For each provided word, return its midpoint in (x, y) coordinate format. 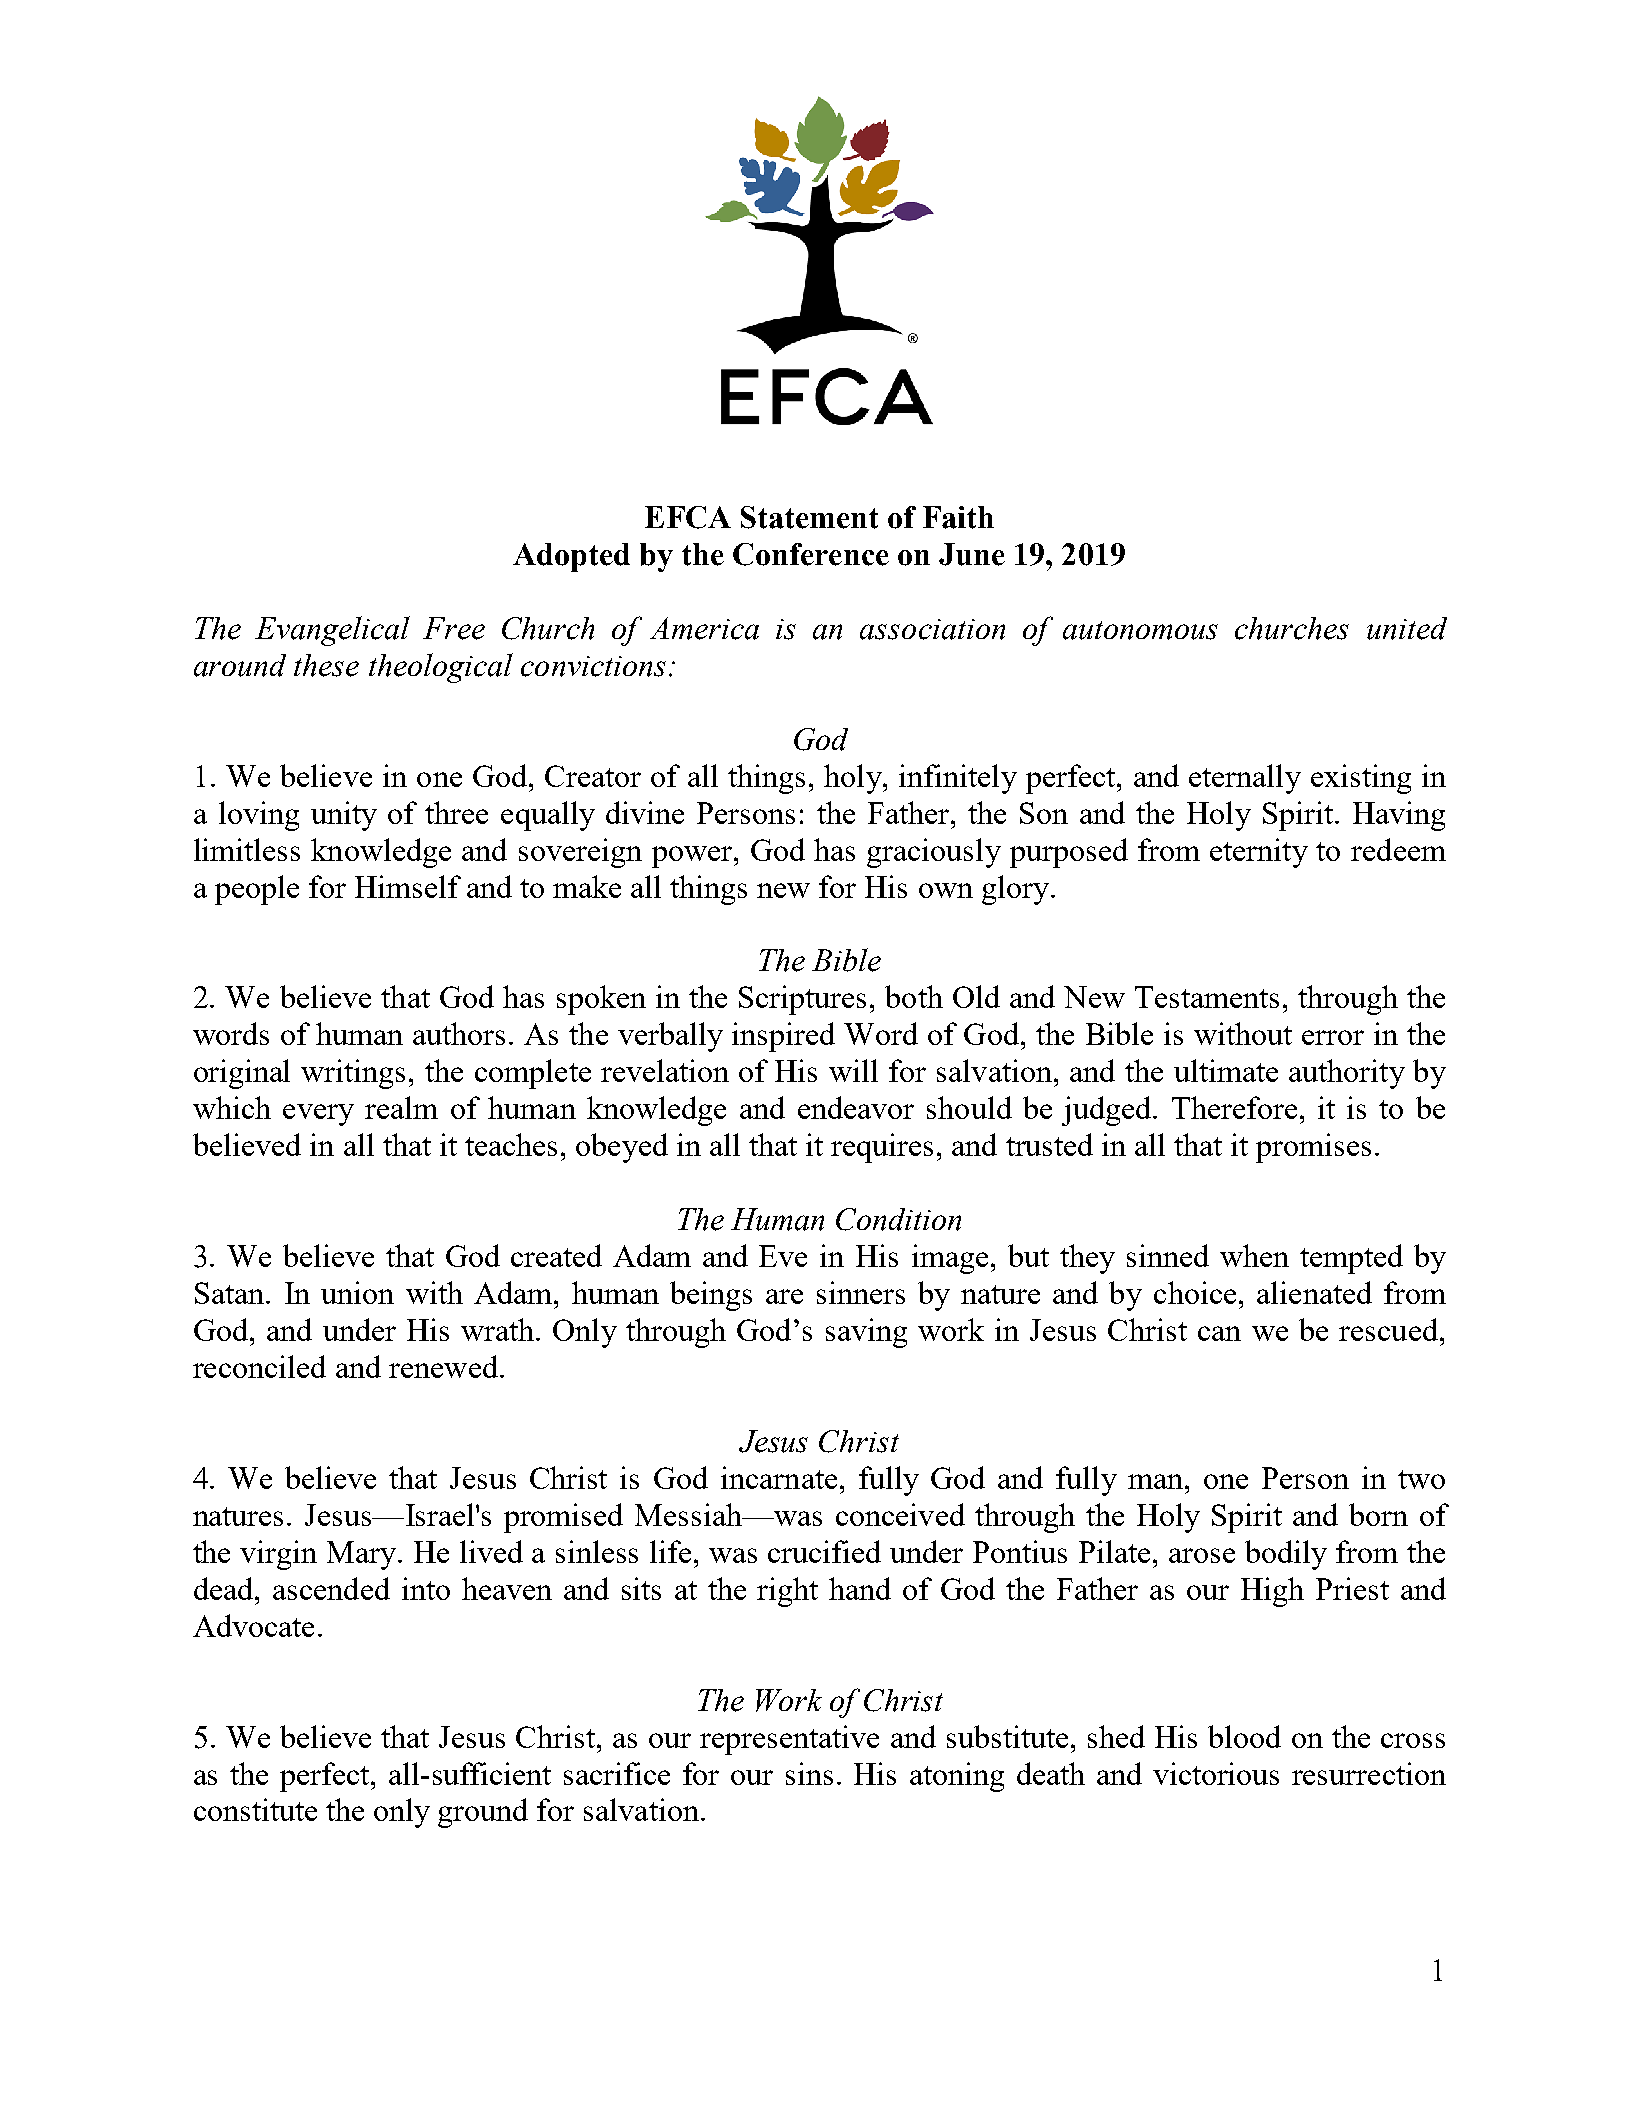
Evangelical (332, 631)
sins (809, 1773)
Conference (811, 554)
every (318, 1115)
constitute (255, 1809)
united (1407, 628)
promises (1313, 1148)
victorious (1216, 1773)
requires (882, 1148)
